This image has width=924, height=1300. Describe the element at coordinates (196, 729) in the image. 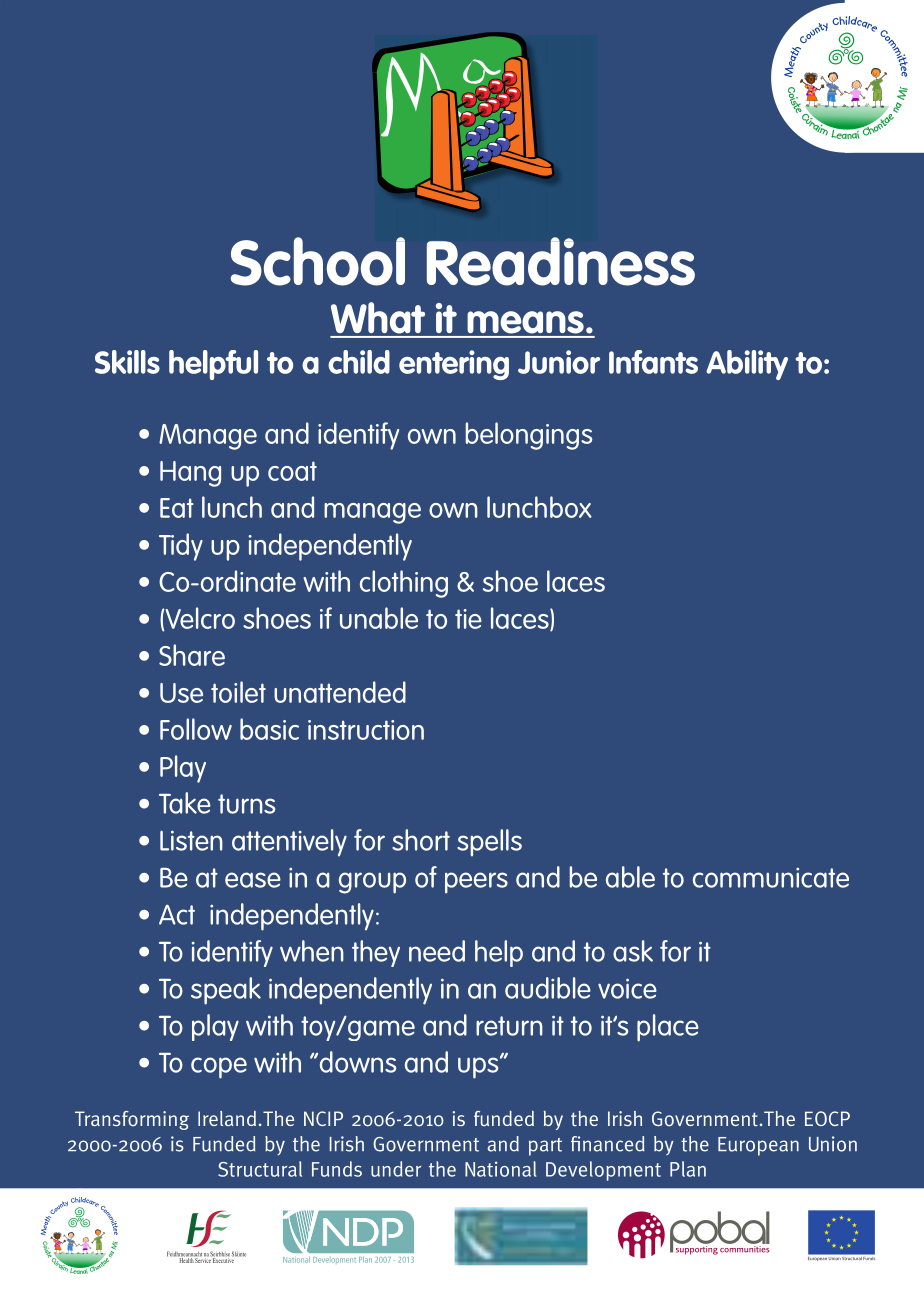

I see `Follow` at that location.
